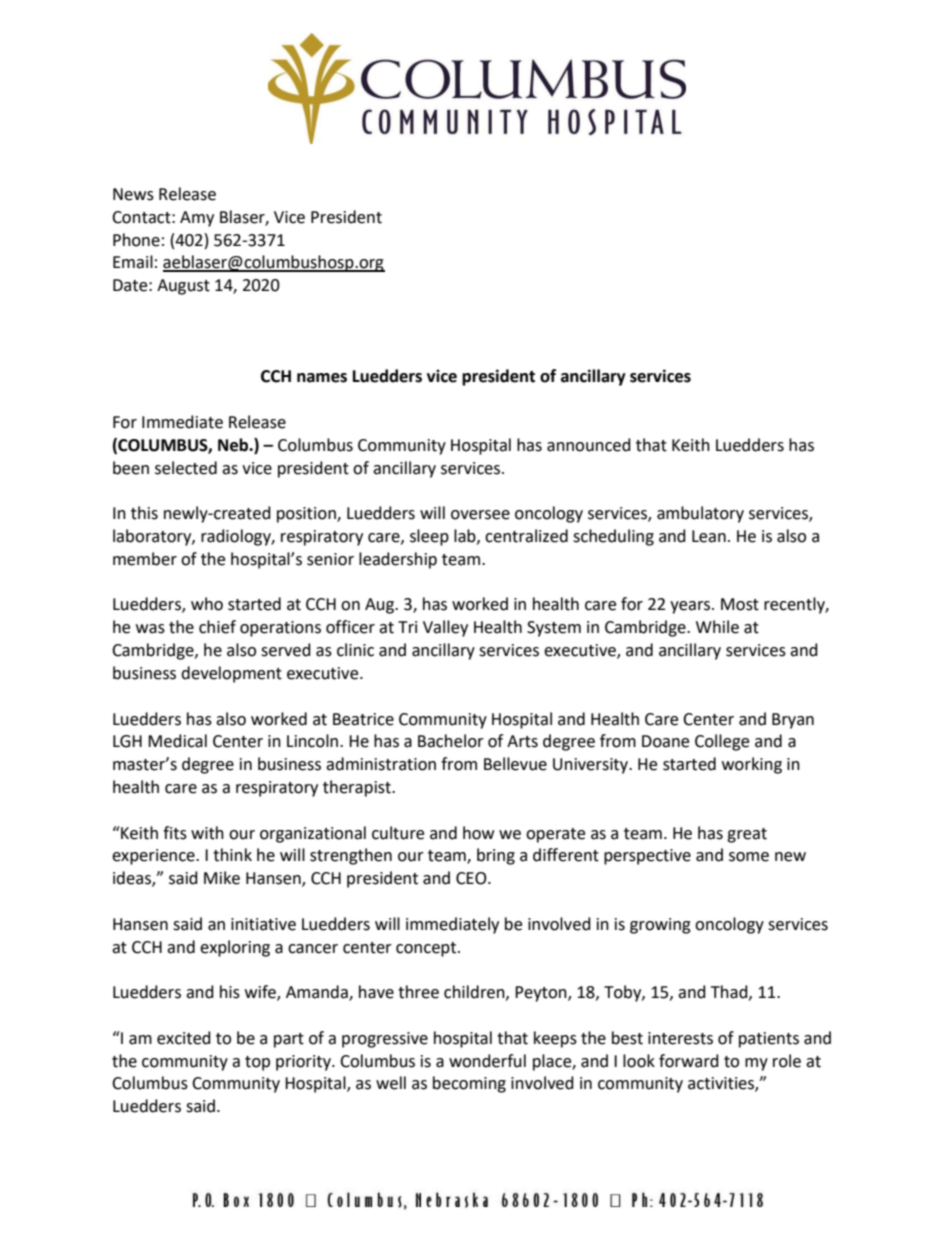  I want to click on chief, so click(217, 627).
